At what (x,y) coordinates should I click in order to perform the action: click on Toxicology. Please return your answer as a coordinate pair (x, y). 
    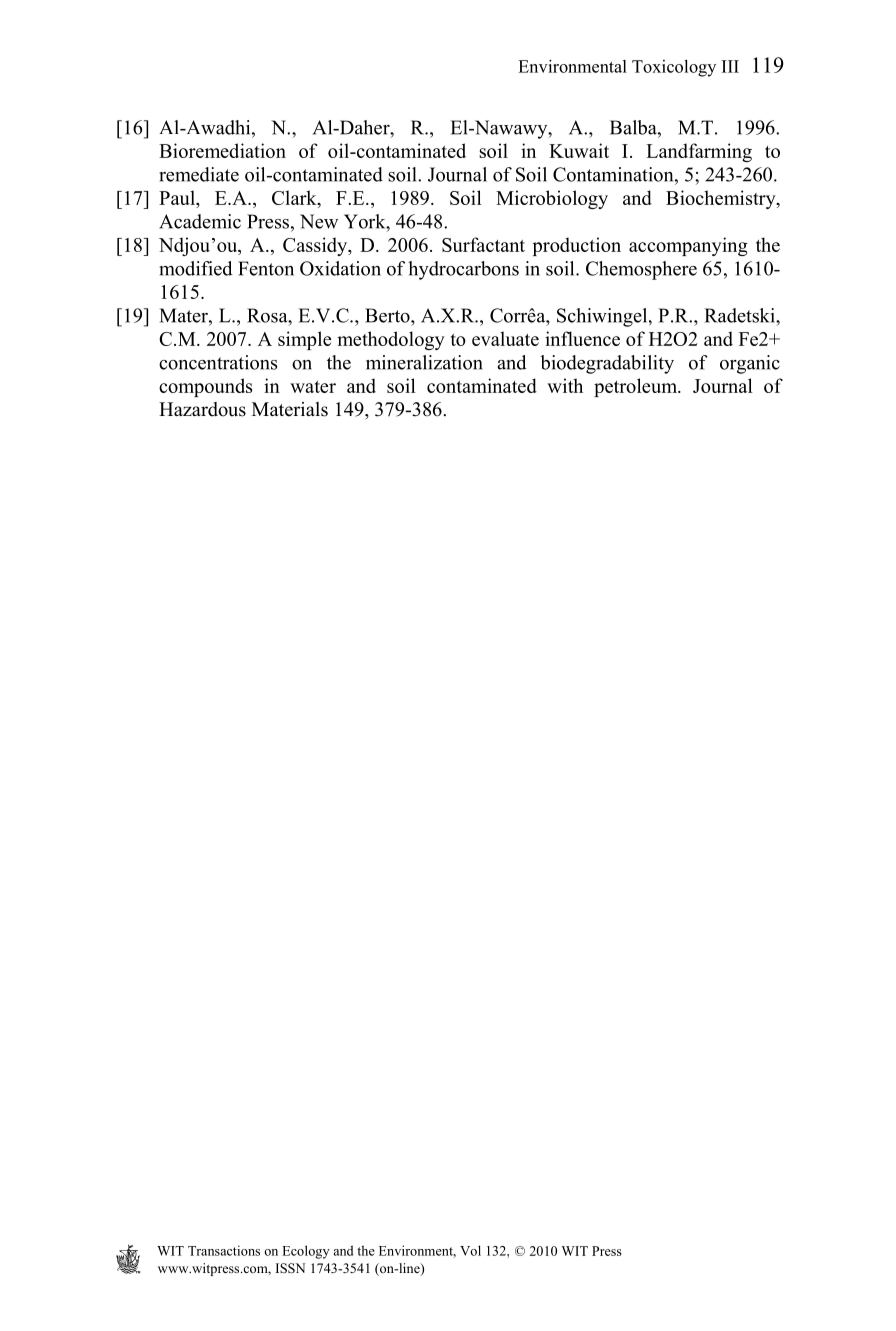
    Looking at the image, I should click on (674, 68).
